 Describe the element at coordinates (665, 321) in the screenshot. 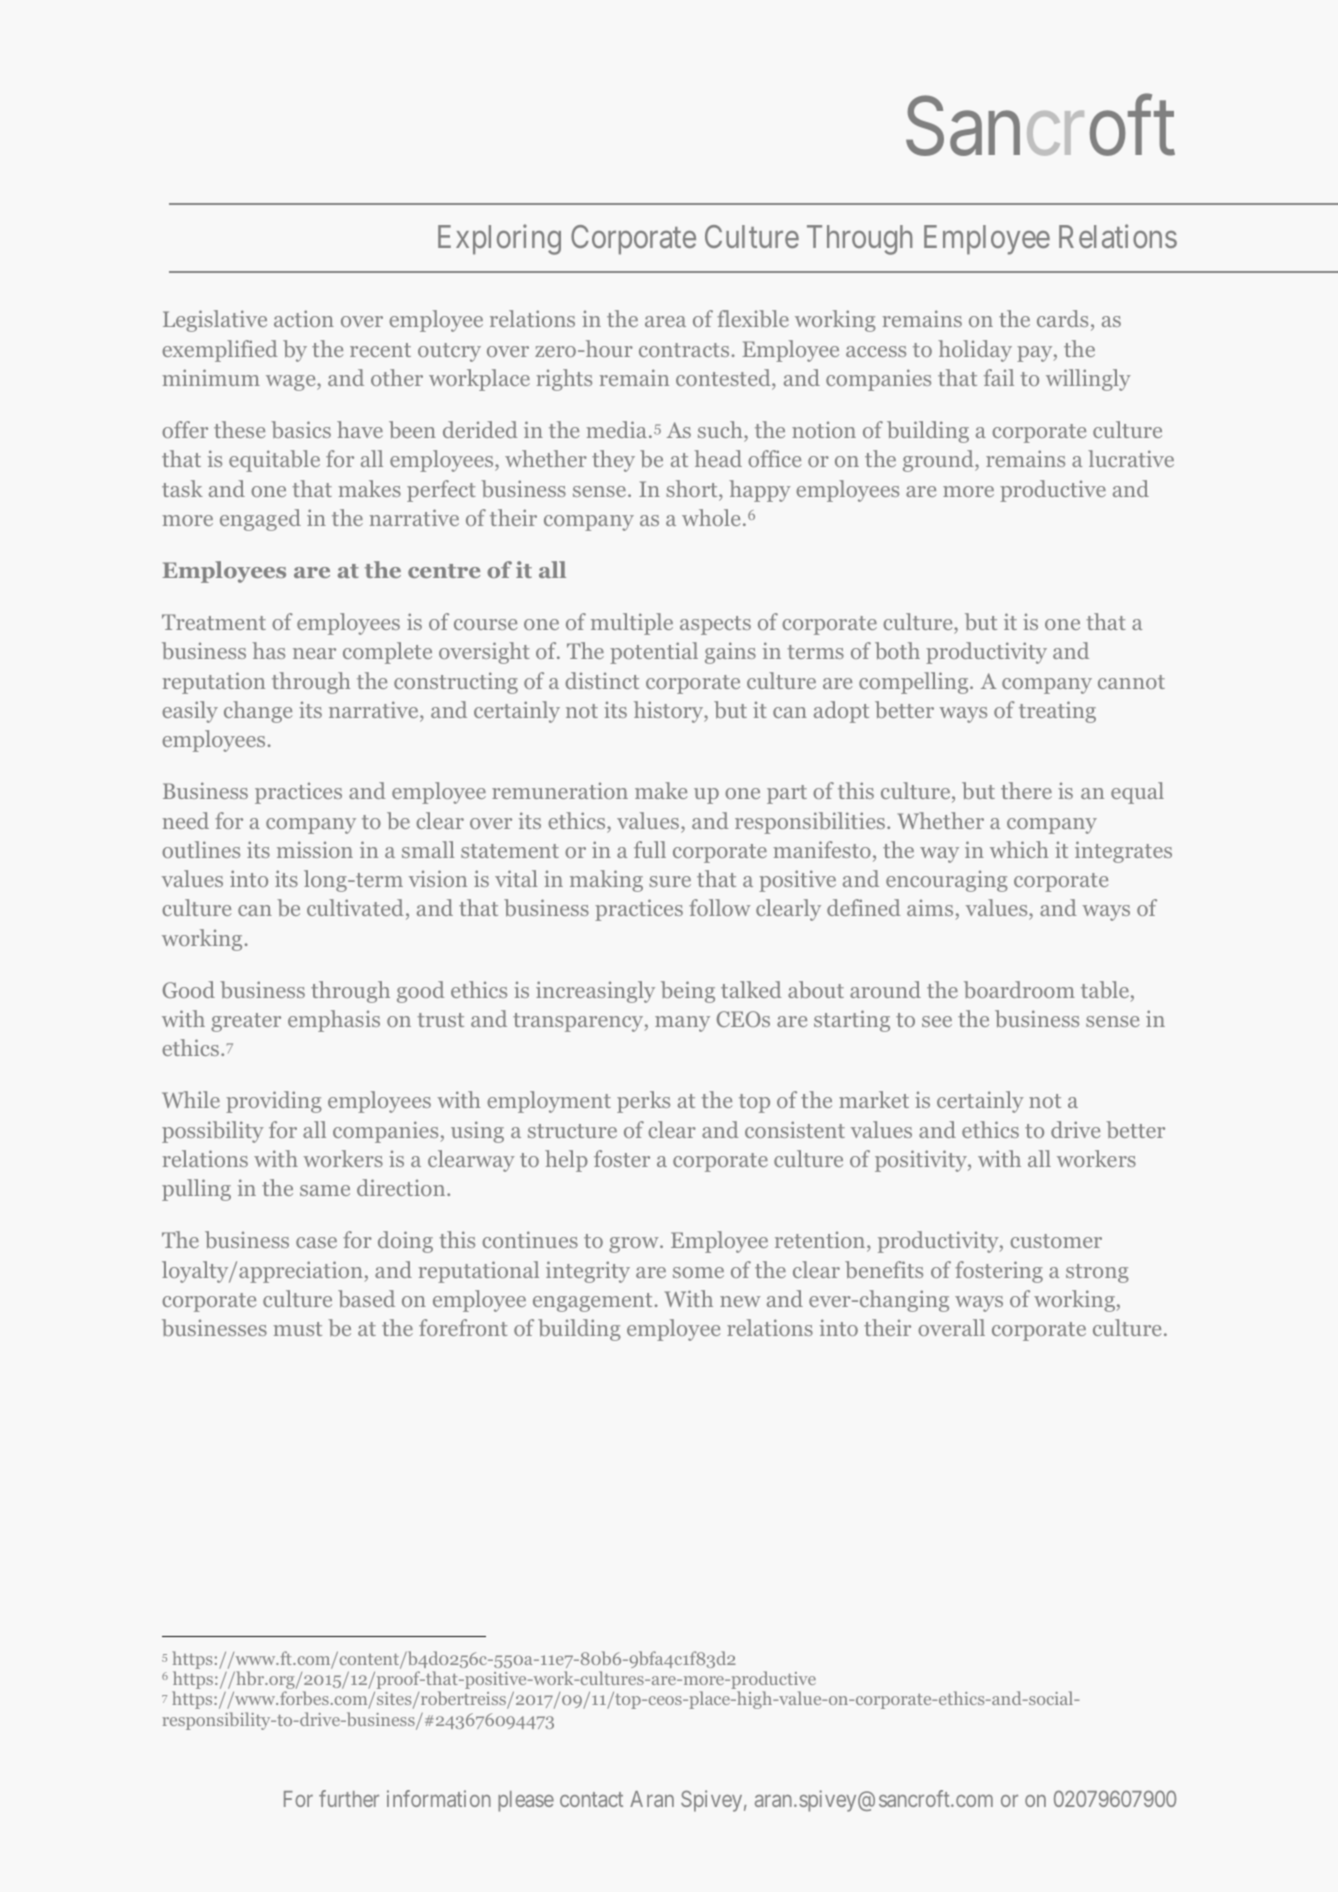

I see `area` at that location.
